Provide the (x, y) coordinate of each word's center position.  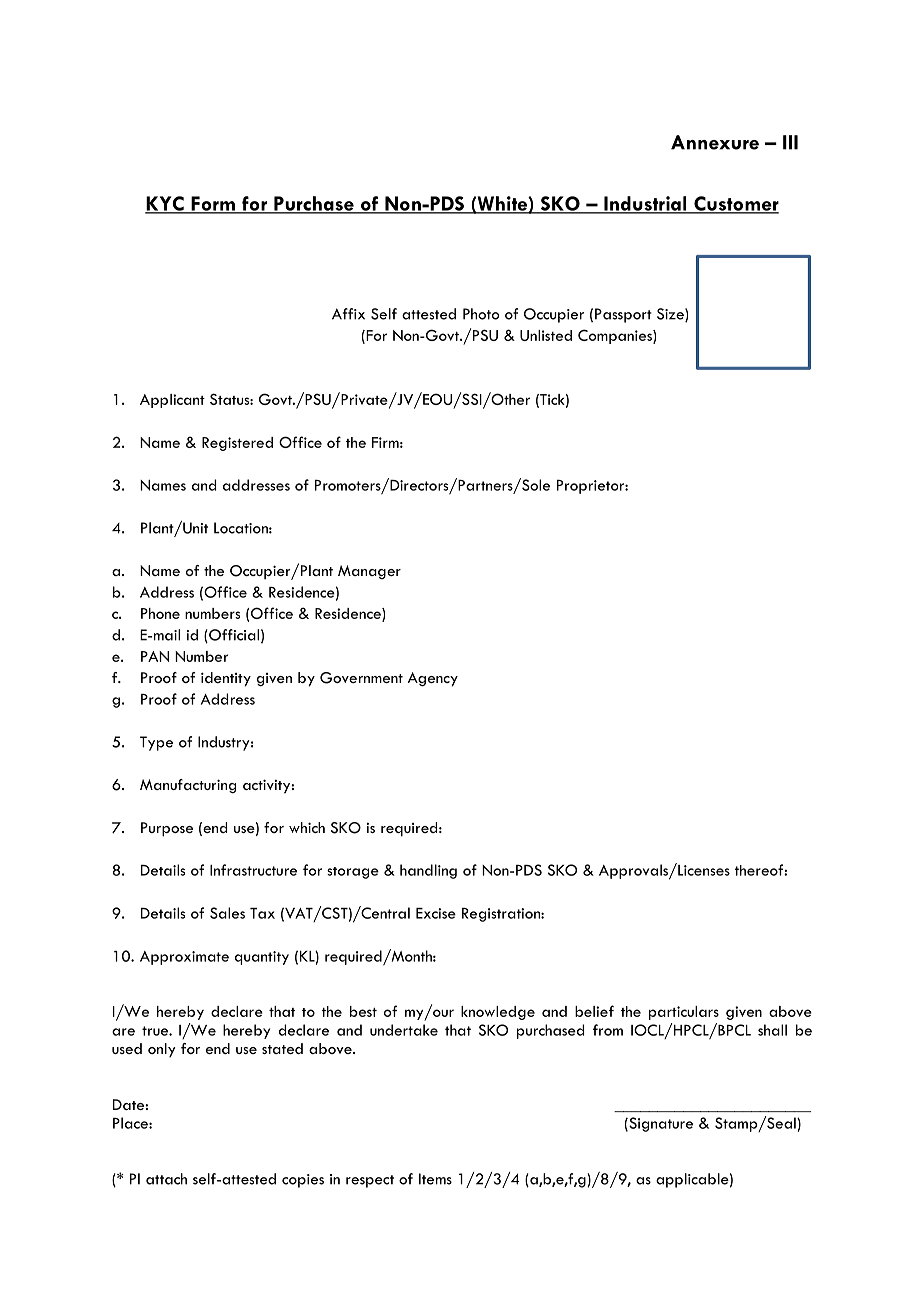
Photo (481, 314)
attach (166, 1179)
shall (772, 1030)
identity (226, 679)
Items (435, 1179)
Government (361, 678)
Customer (735, 204)
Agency (433, 679)
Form (213, 204)
